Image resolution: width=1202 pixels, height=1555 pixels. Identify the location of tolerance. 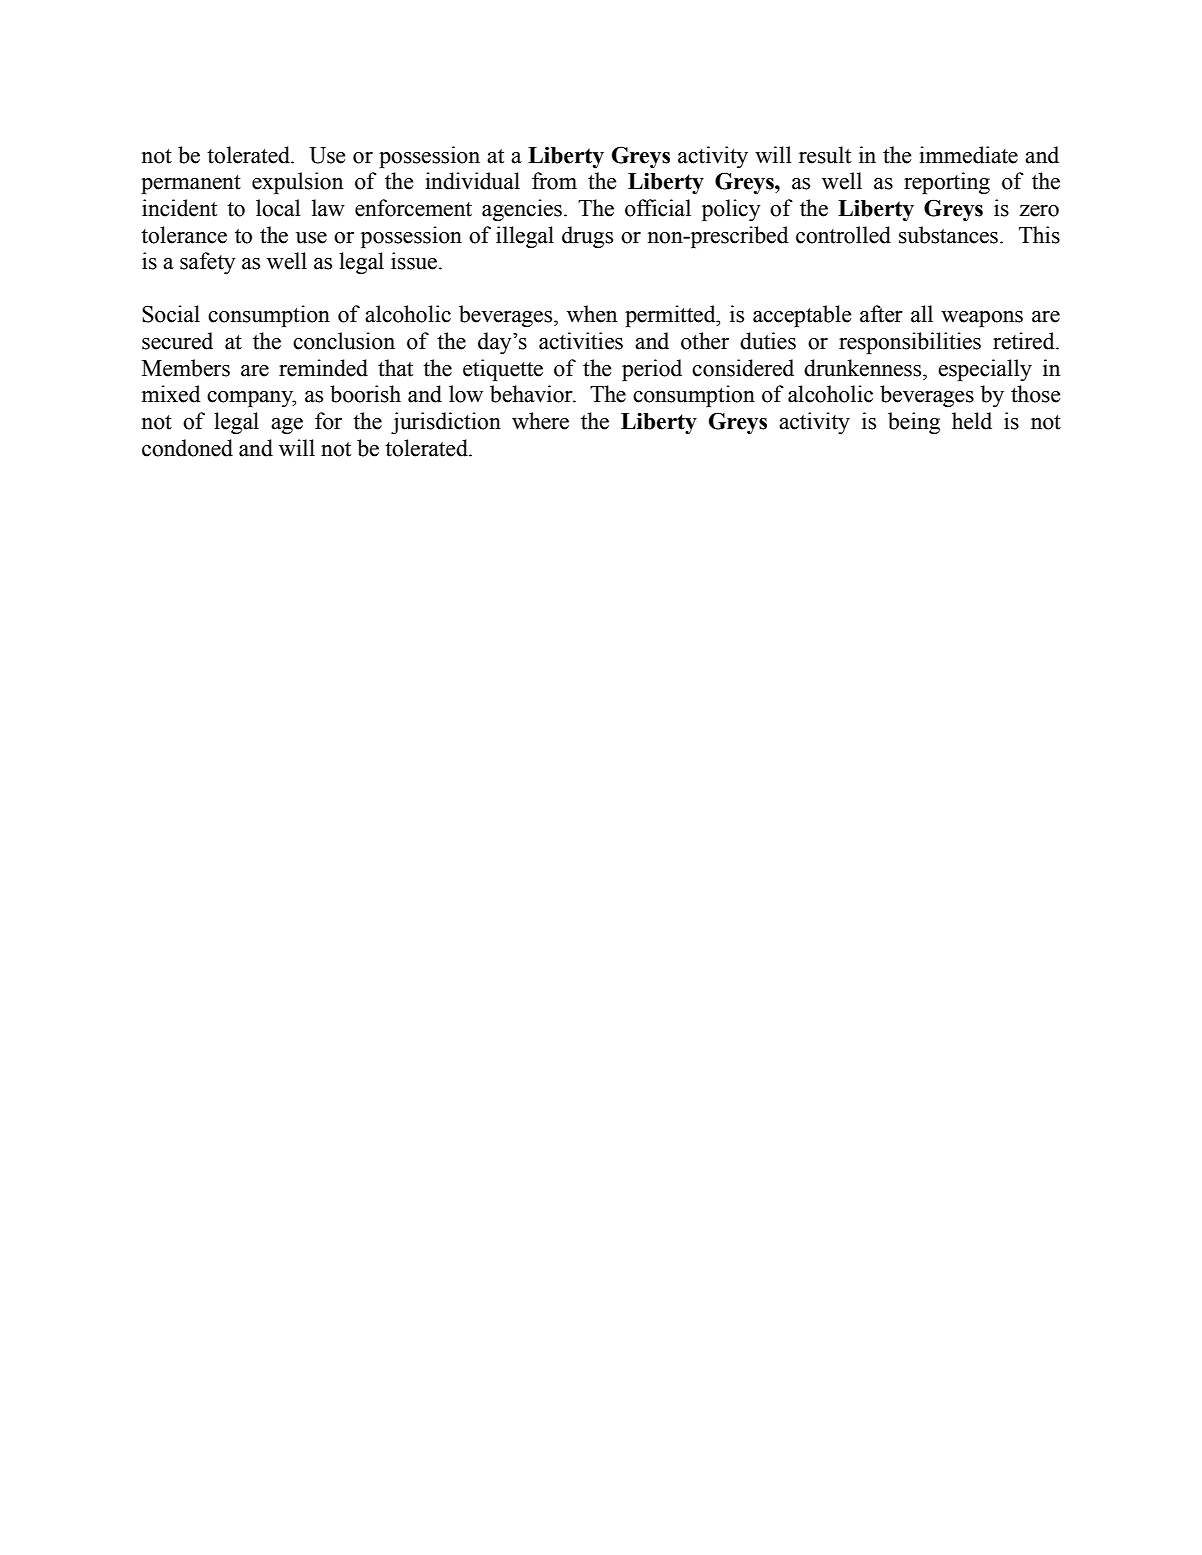
(184, 235).
